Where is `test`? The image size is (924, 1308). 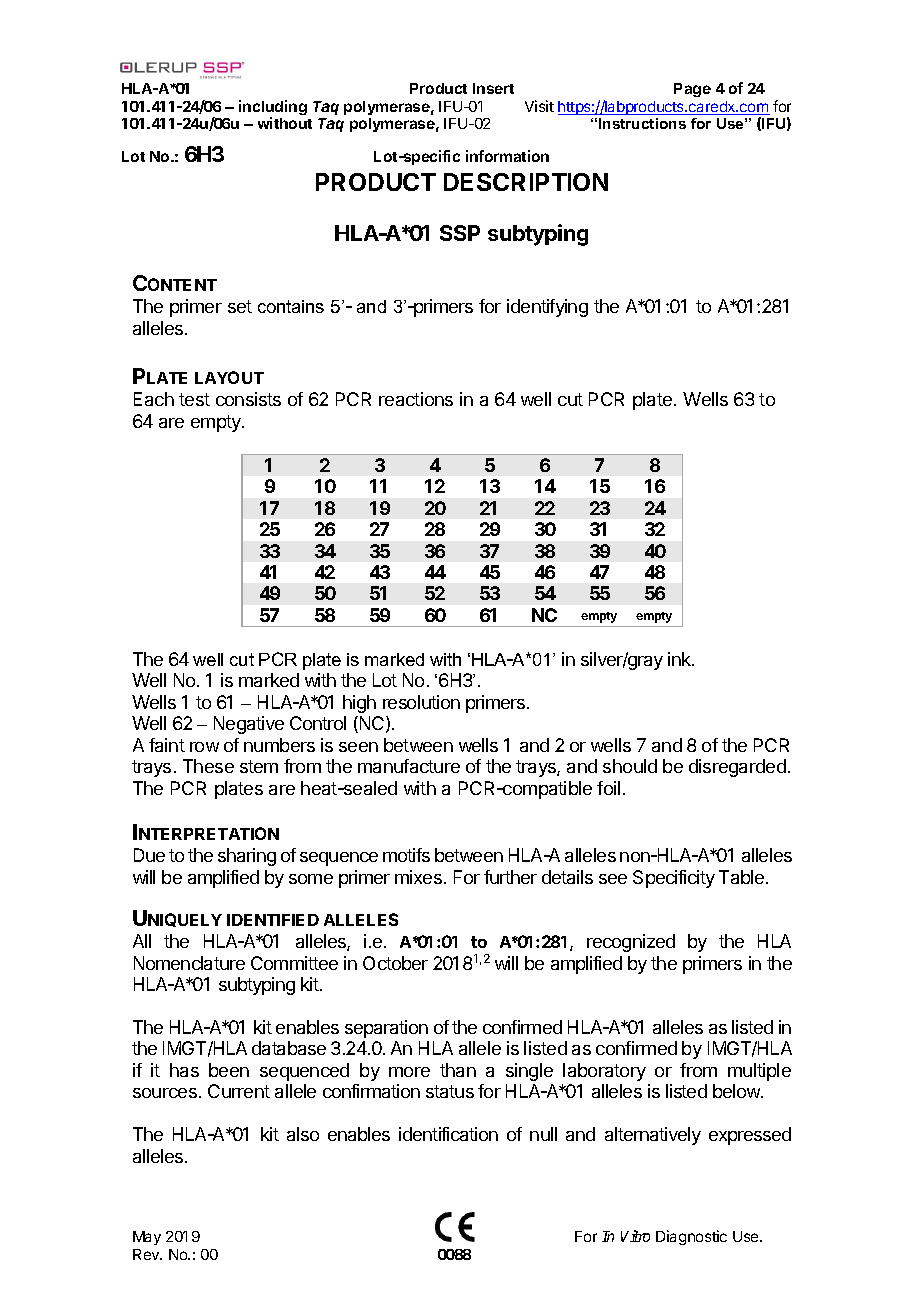
test is located at coordinates (194, 399).
